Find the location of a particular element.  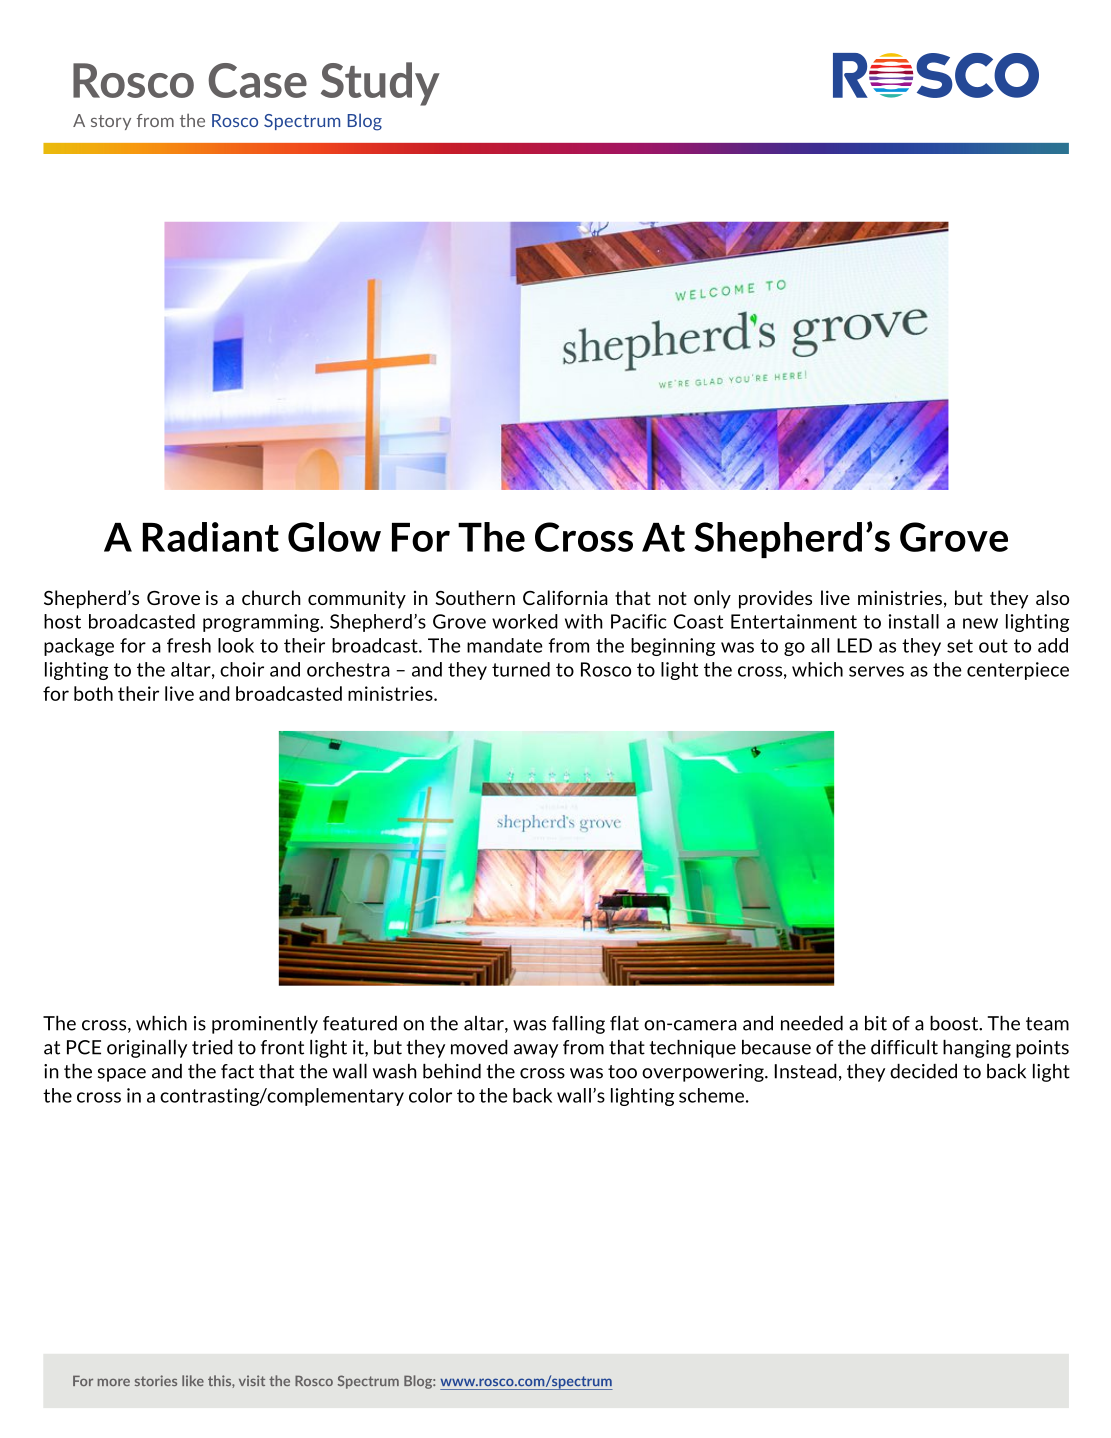

space is located at coordinates (122, 1075).
